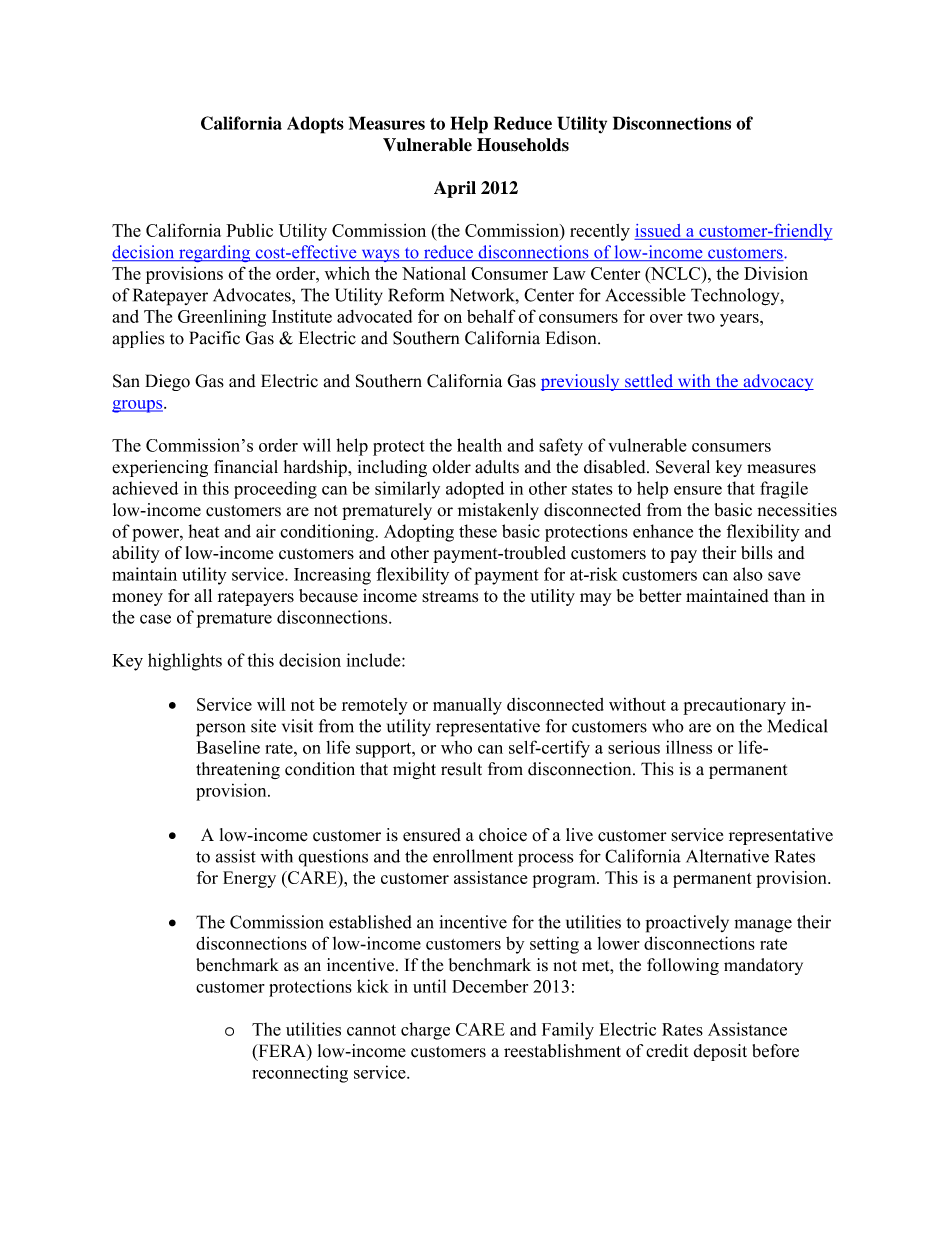  What do you see at coordinates (657, 230) in the image?
I see `issued` at bounding box center [657, 230].
